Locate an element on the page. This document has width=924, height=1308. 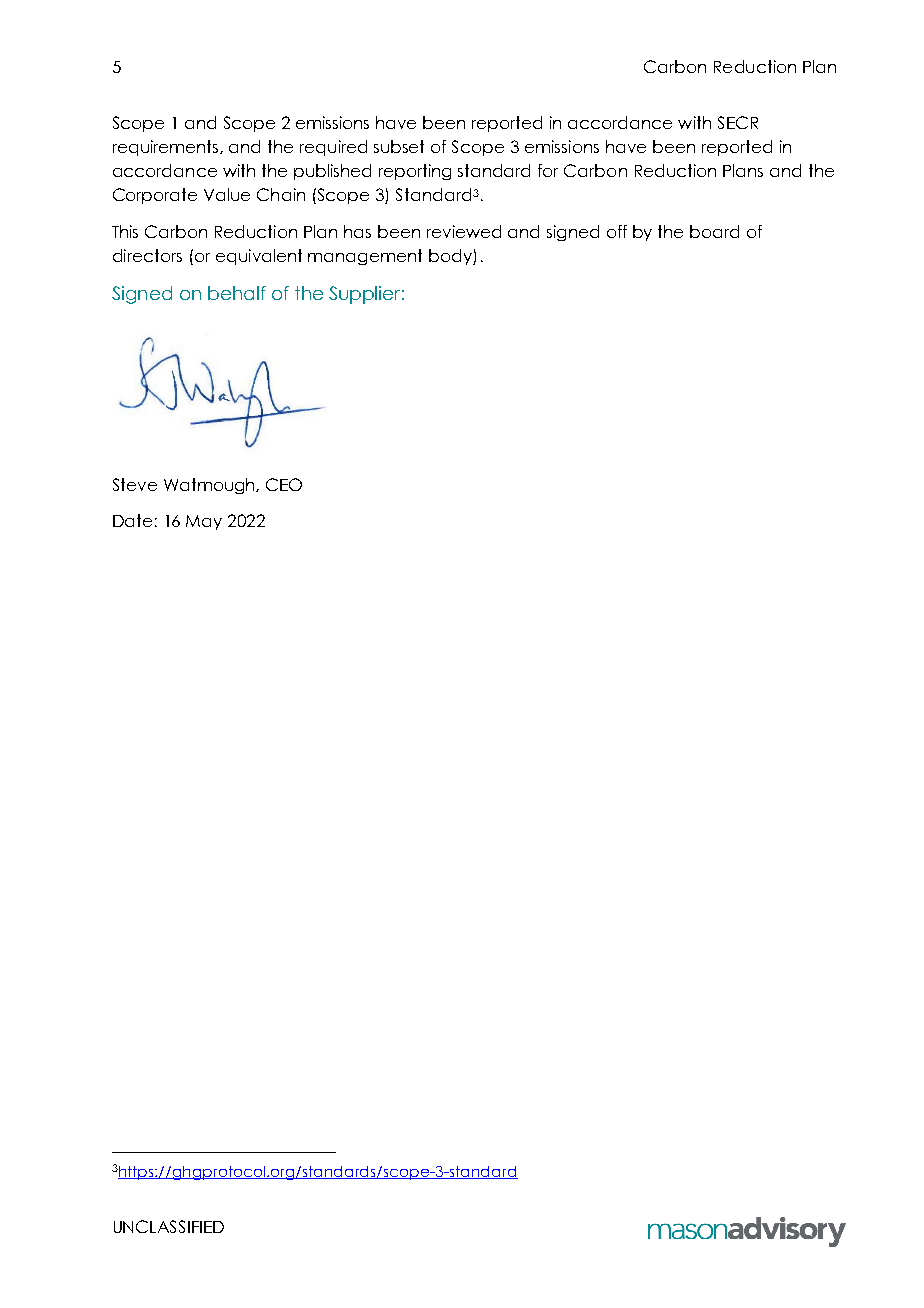
reporting is located at coordinates (415, 172).
